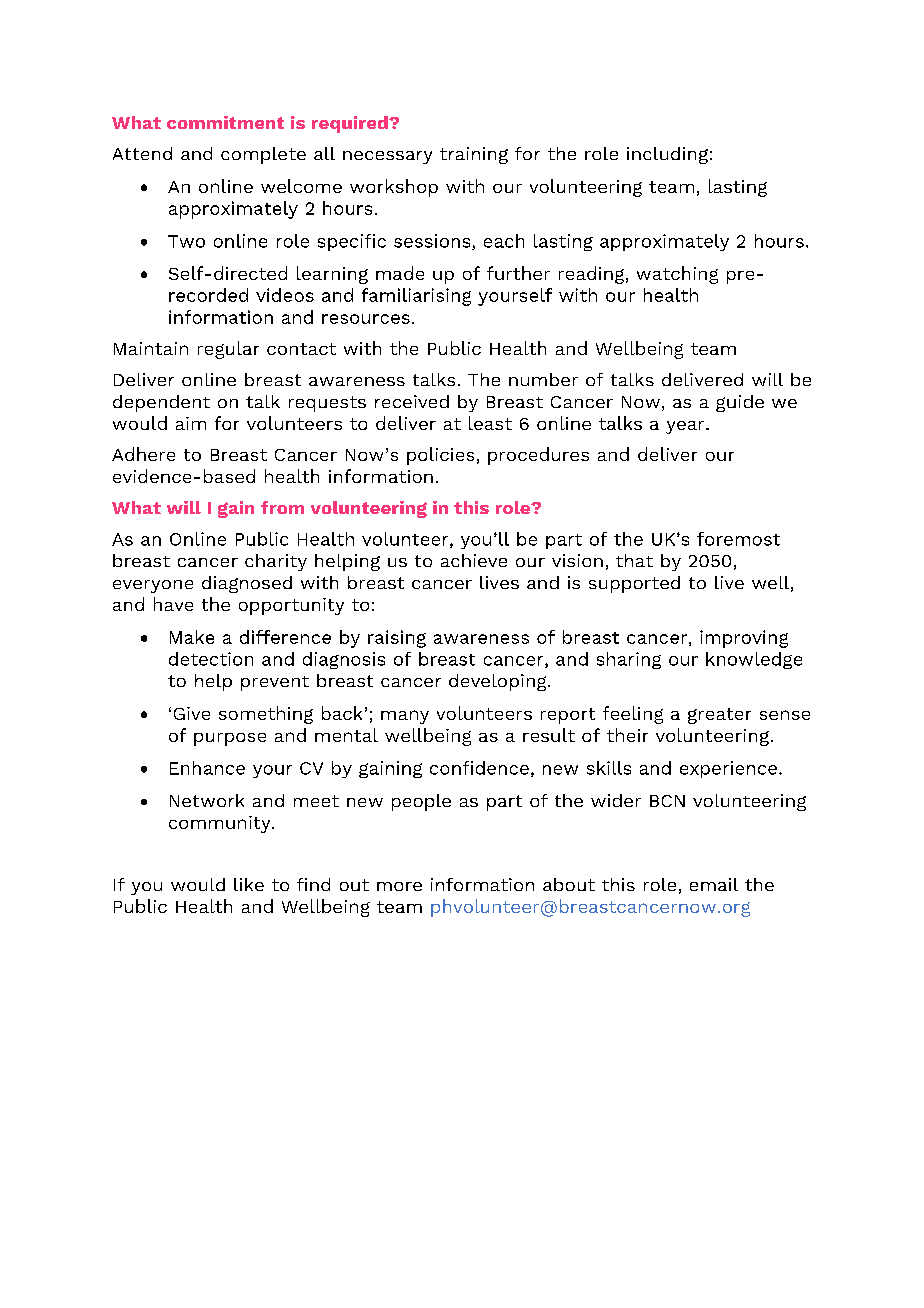  I want to click on commitment, so click(225, 122).
